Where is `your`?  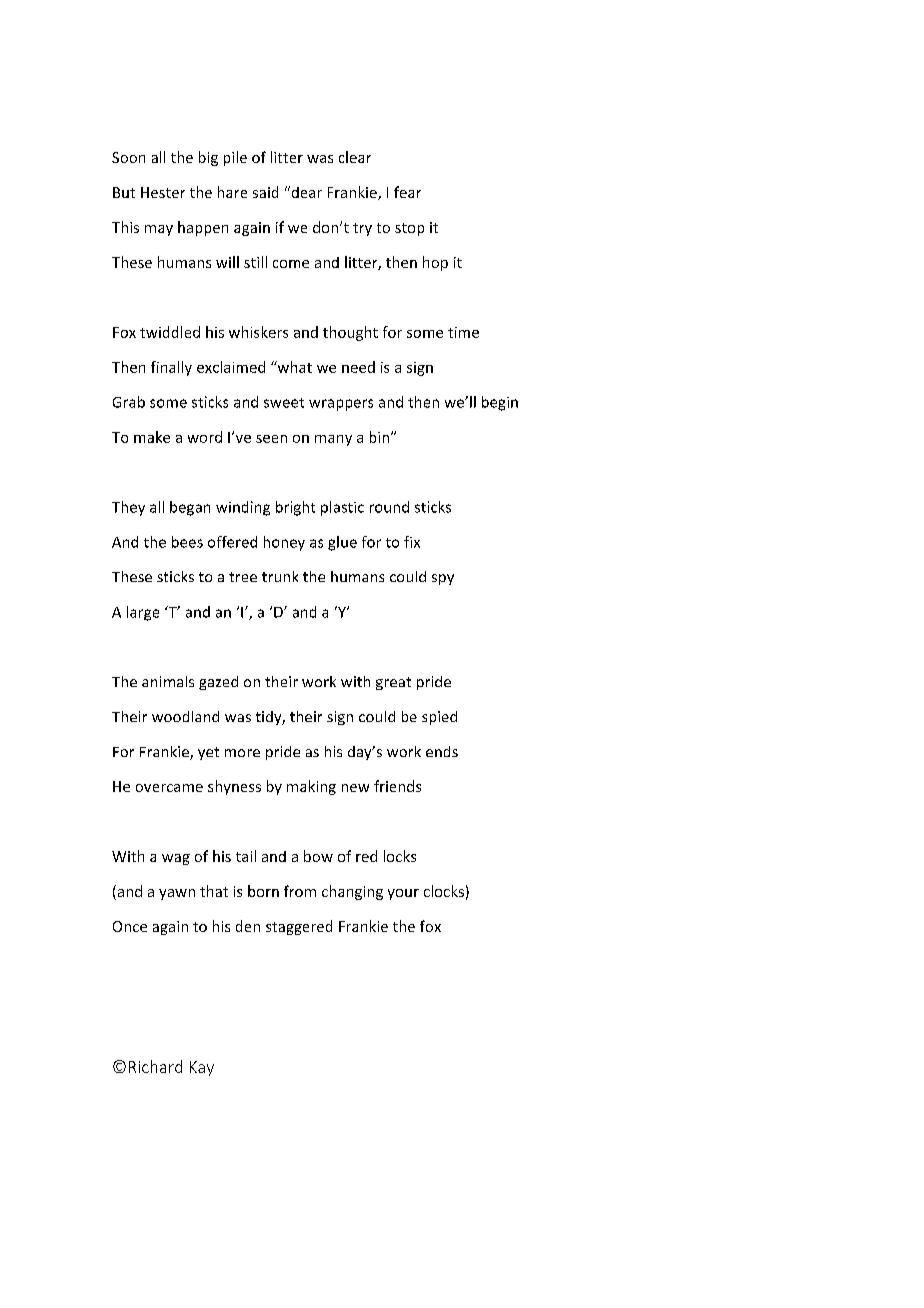
your is located at coordinates (403, 894).
